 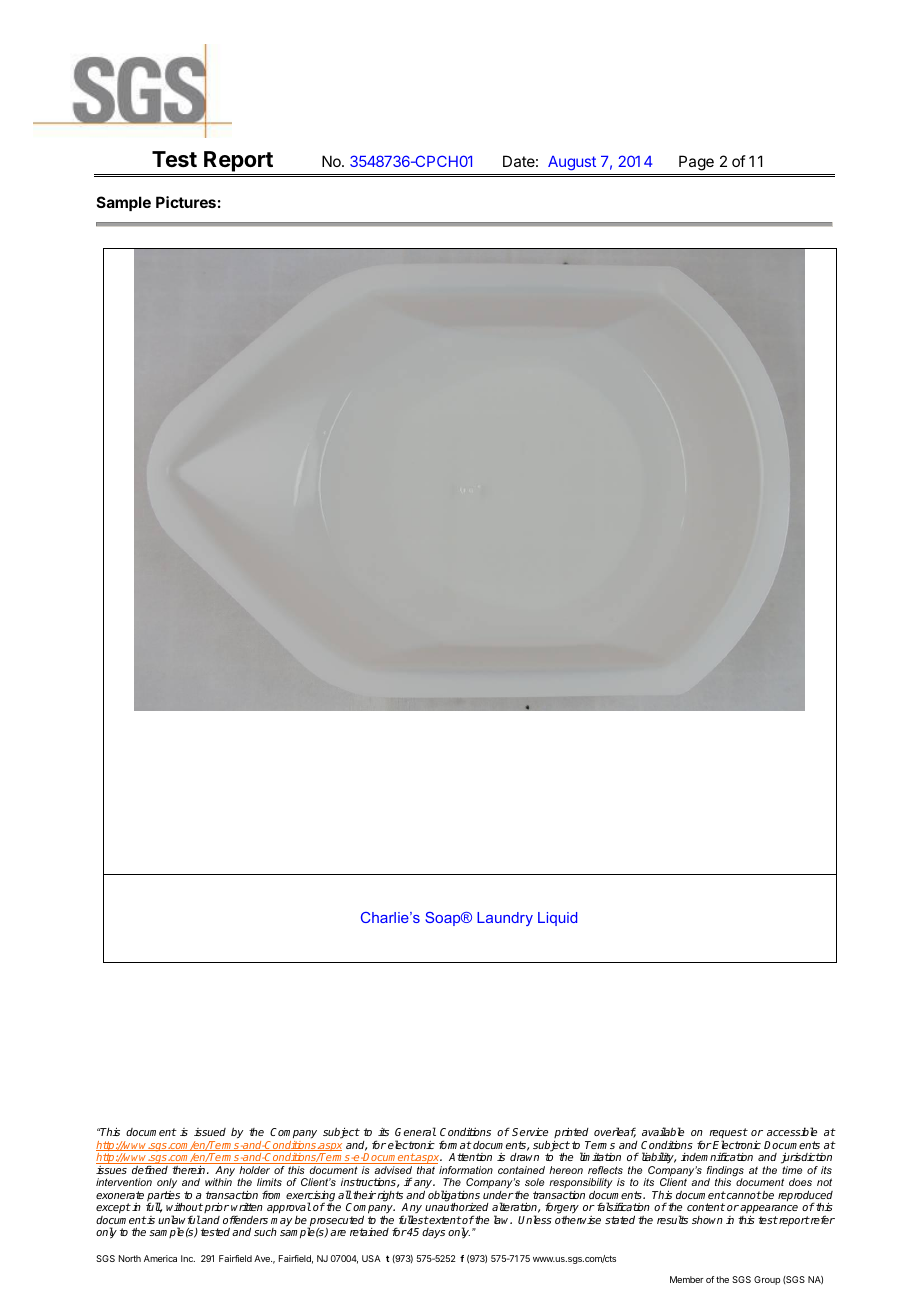 I want to click on days, so click(x=433, y=1233).
